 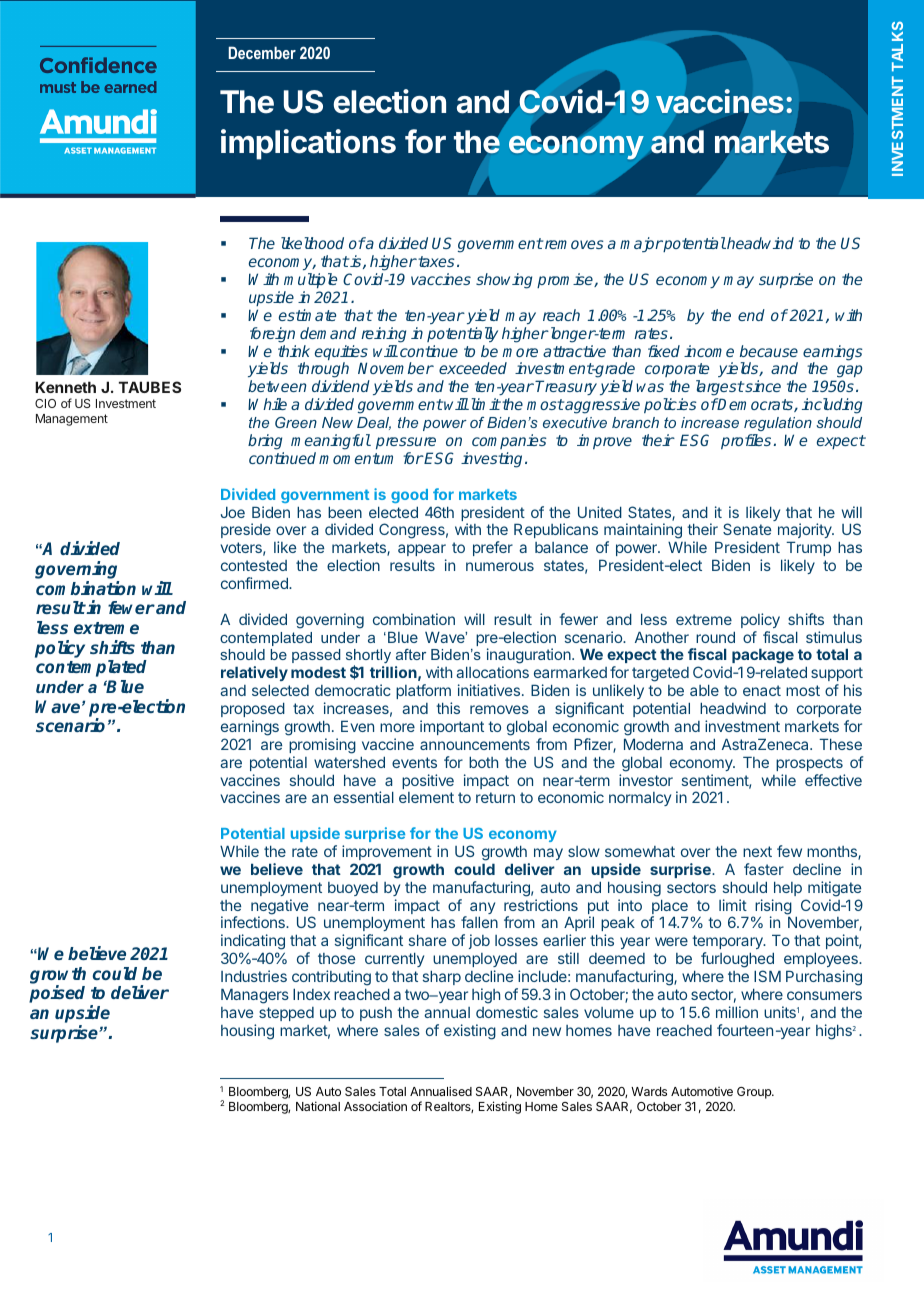 What do you see at coordinates (435, 261) in the screenshot?
I see `taxes` at bounding box center [435, 261].
